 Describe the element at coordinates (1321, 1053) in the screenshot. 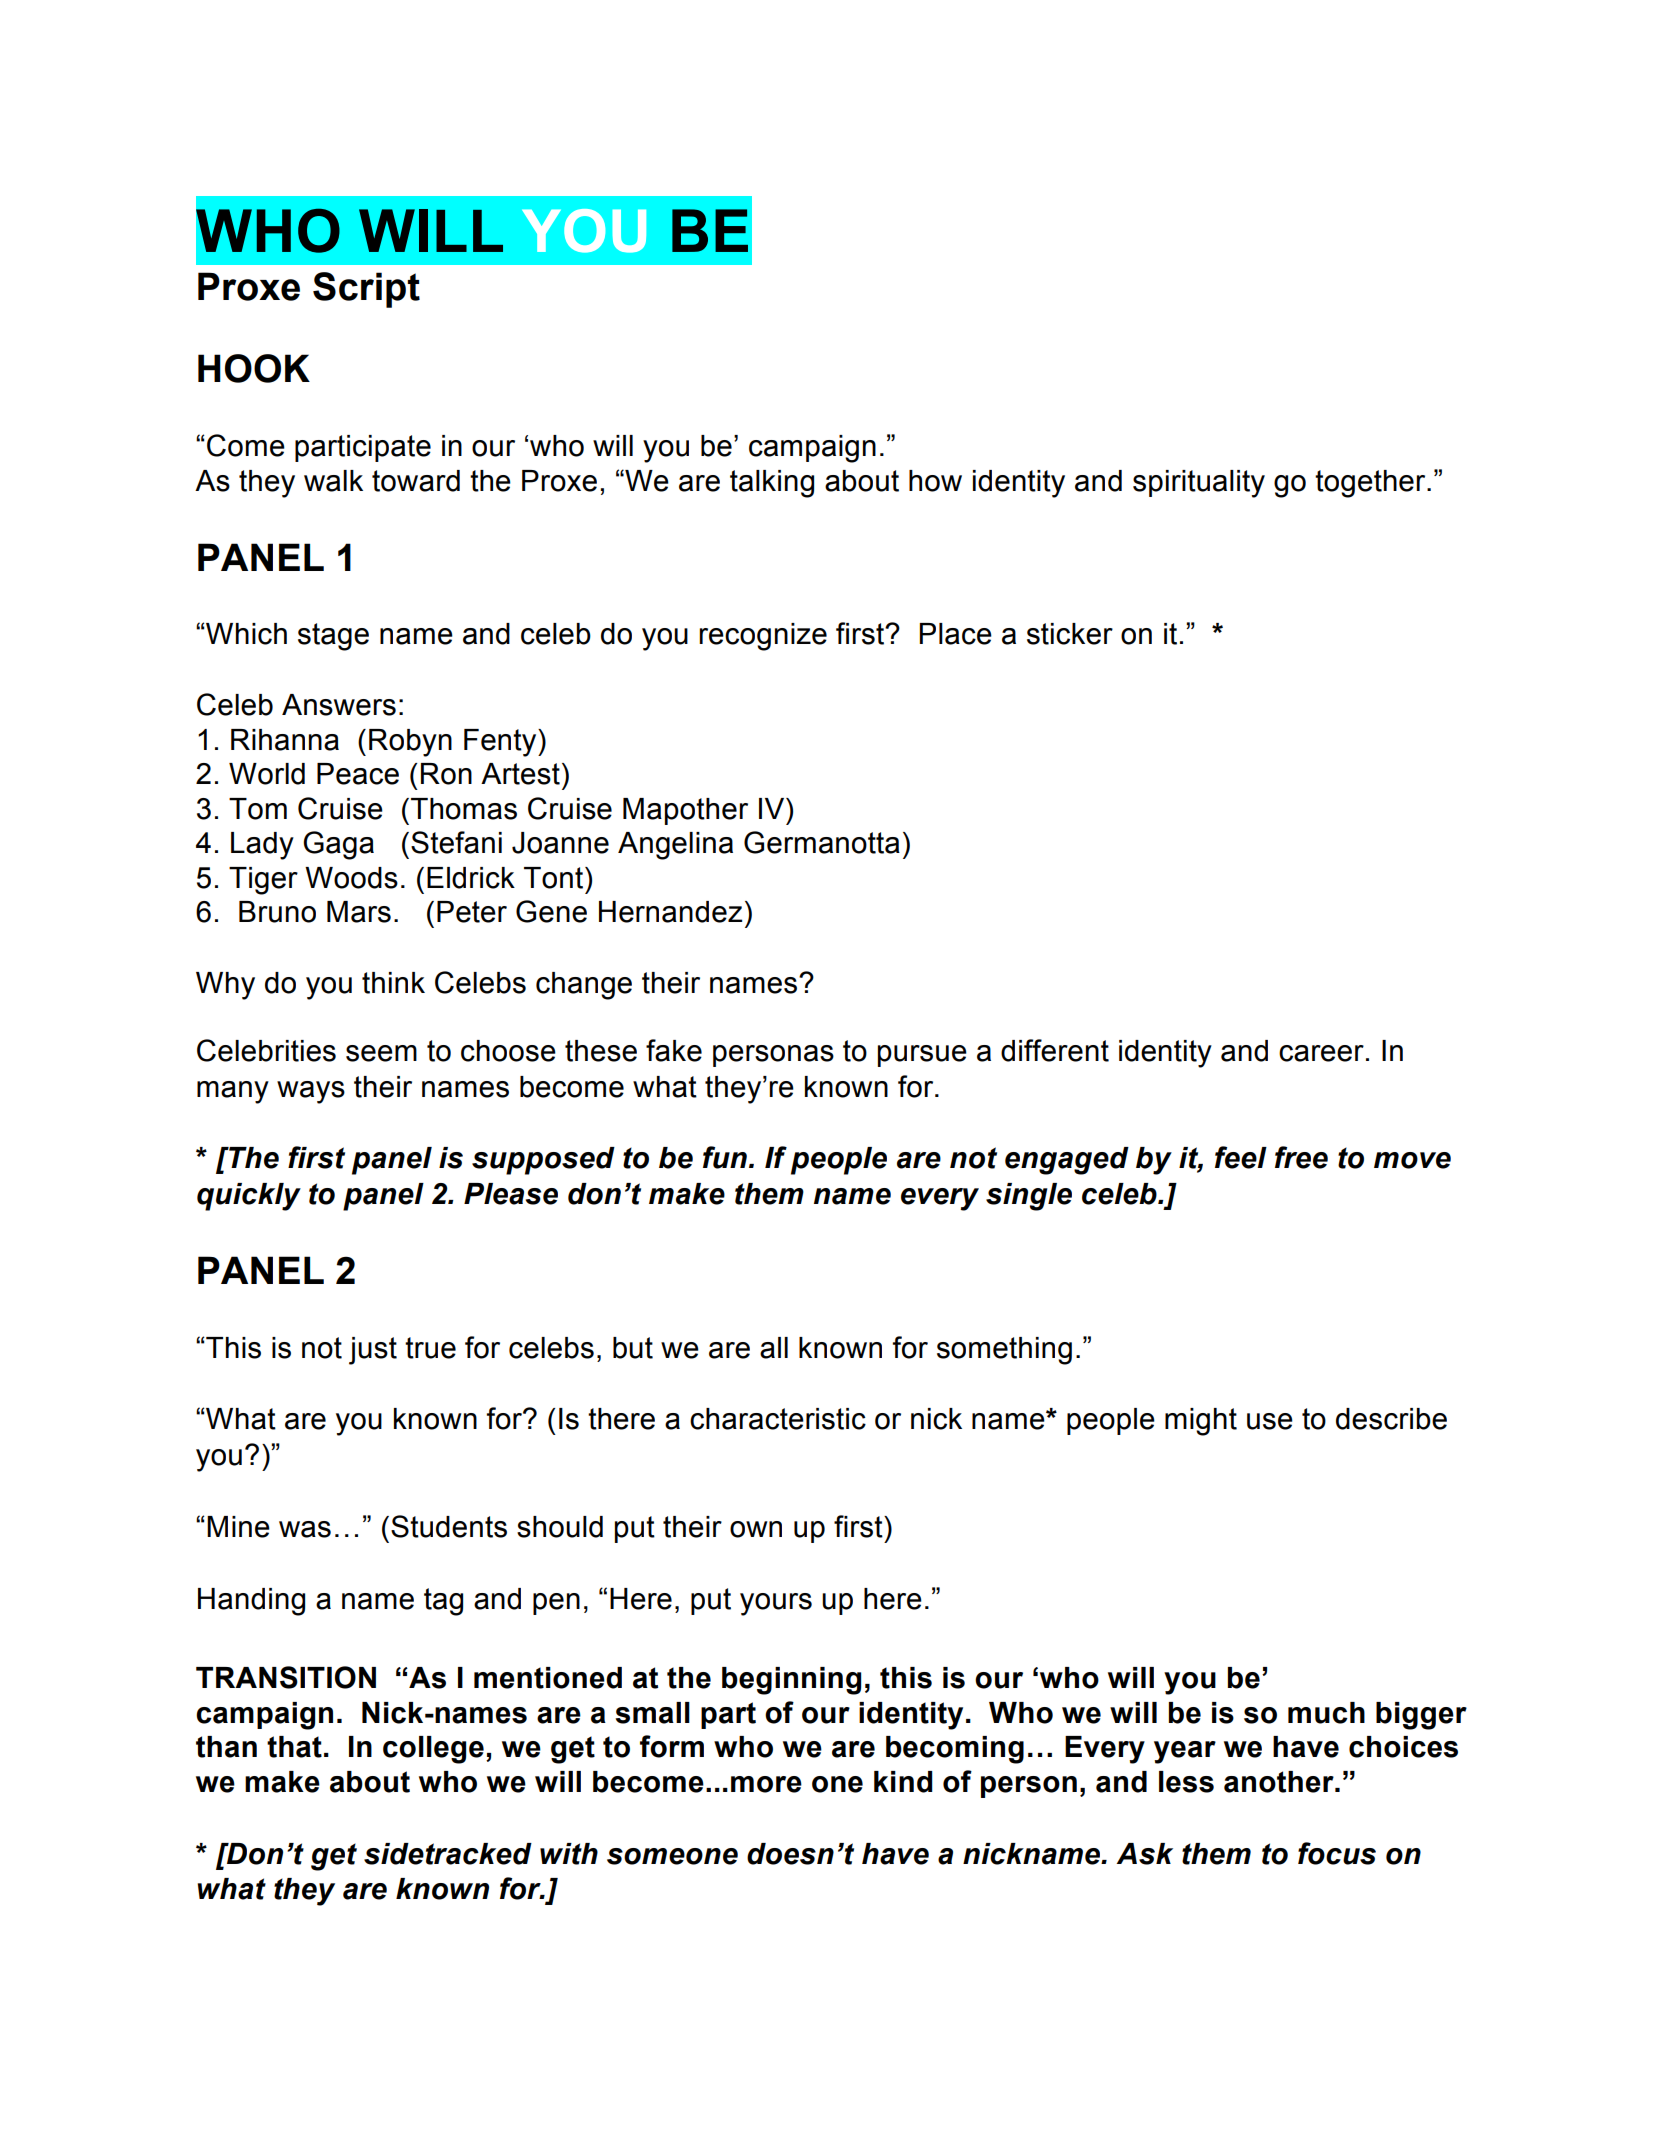

I see `career` at that location.
